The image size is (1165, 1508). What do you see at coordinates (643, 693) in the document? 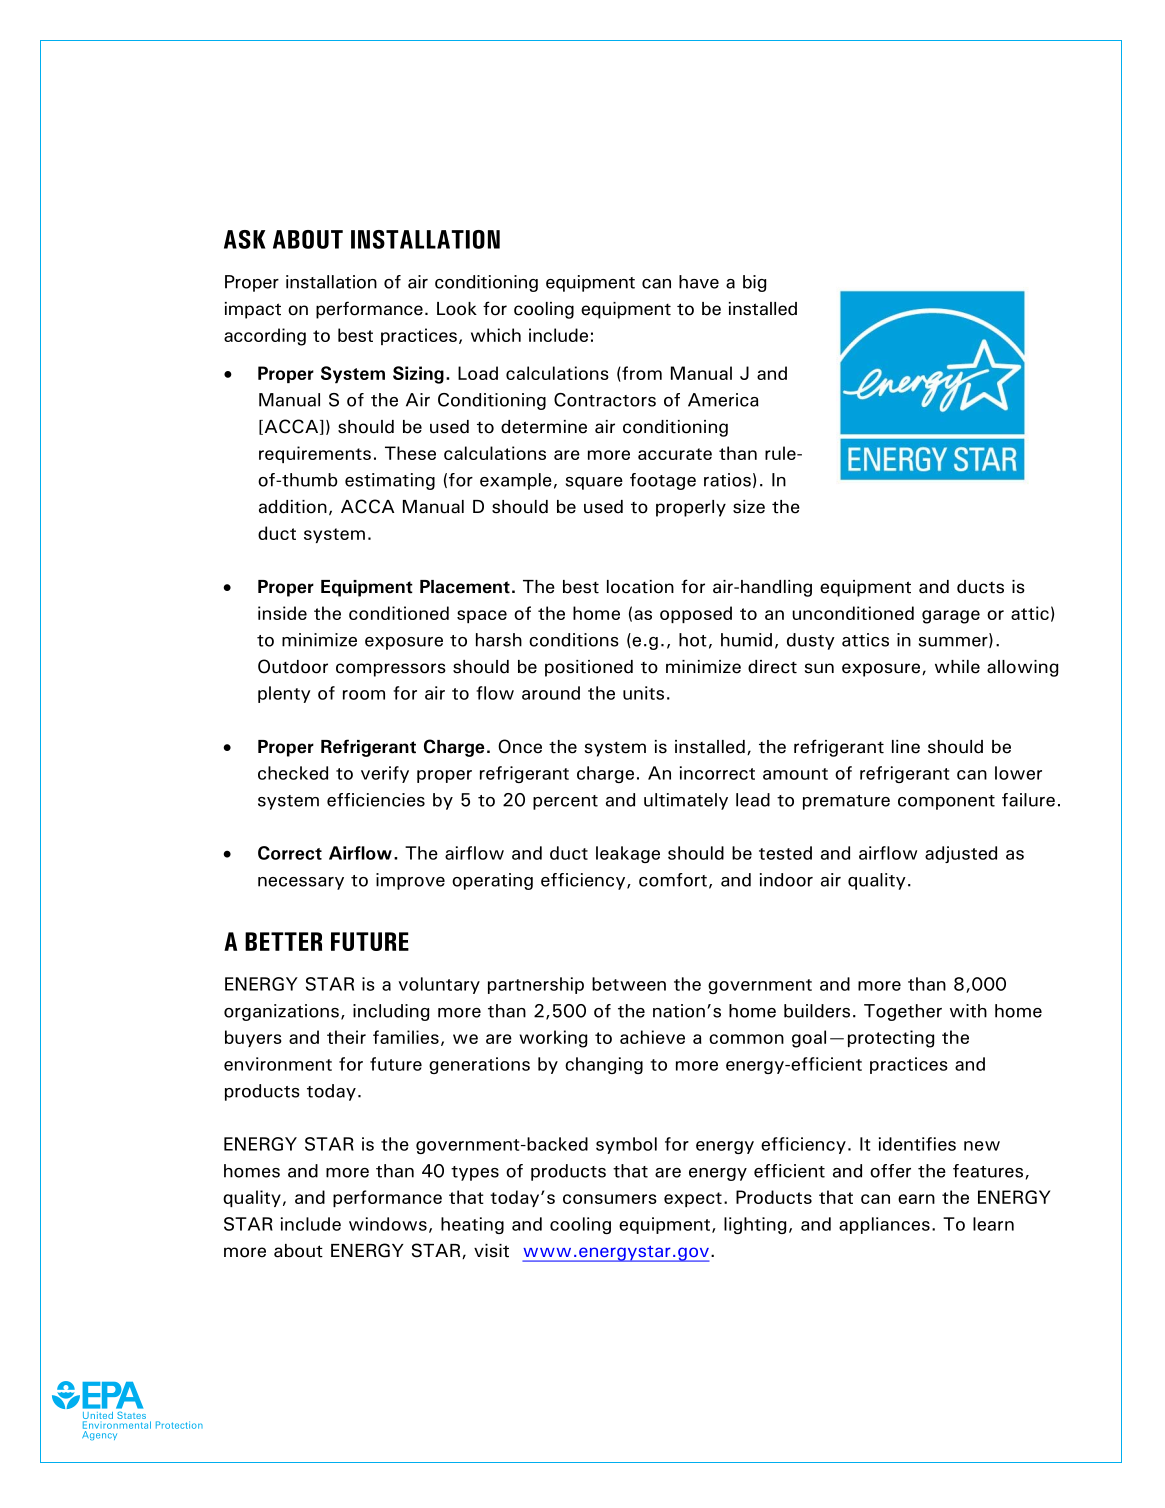
I see `units` at bounding box center [643, 693].
